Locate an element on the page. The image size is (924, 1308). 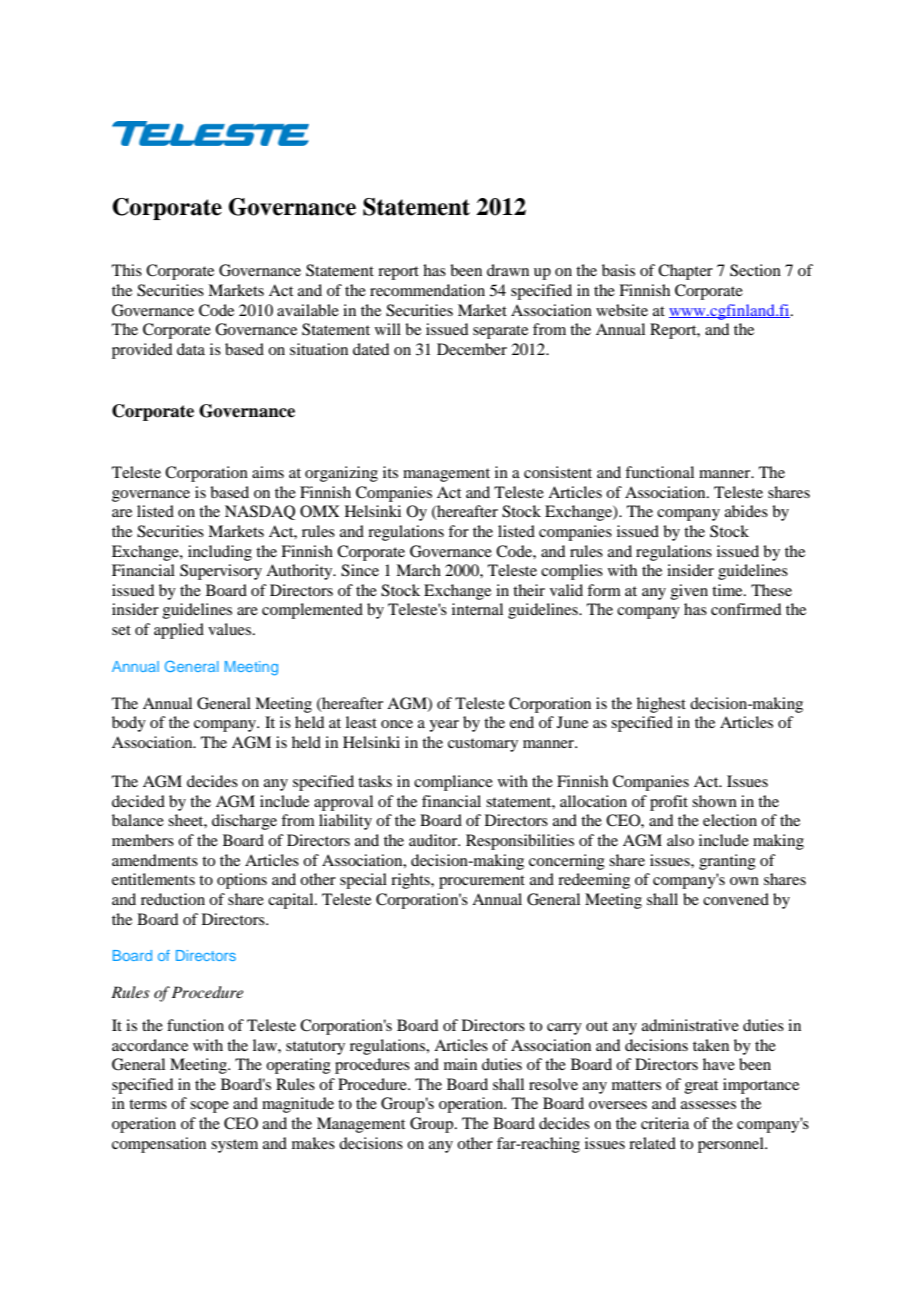
highest is located at coordinates (661, 705).
